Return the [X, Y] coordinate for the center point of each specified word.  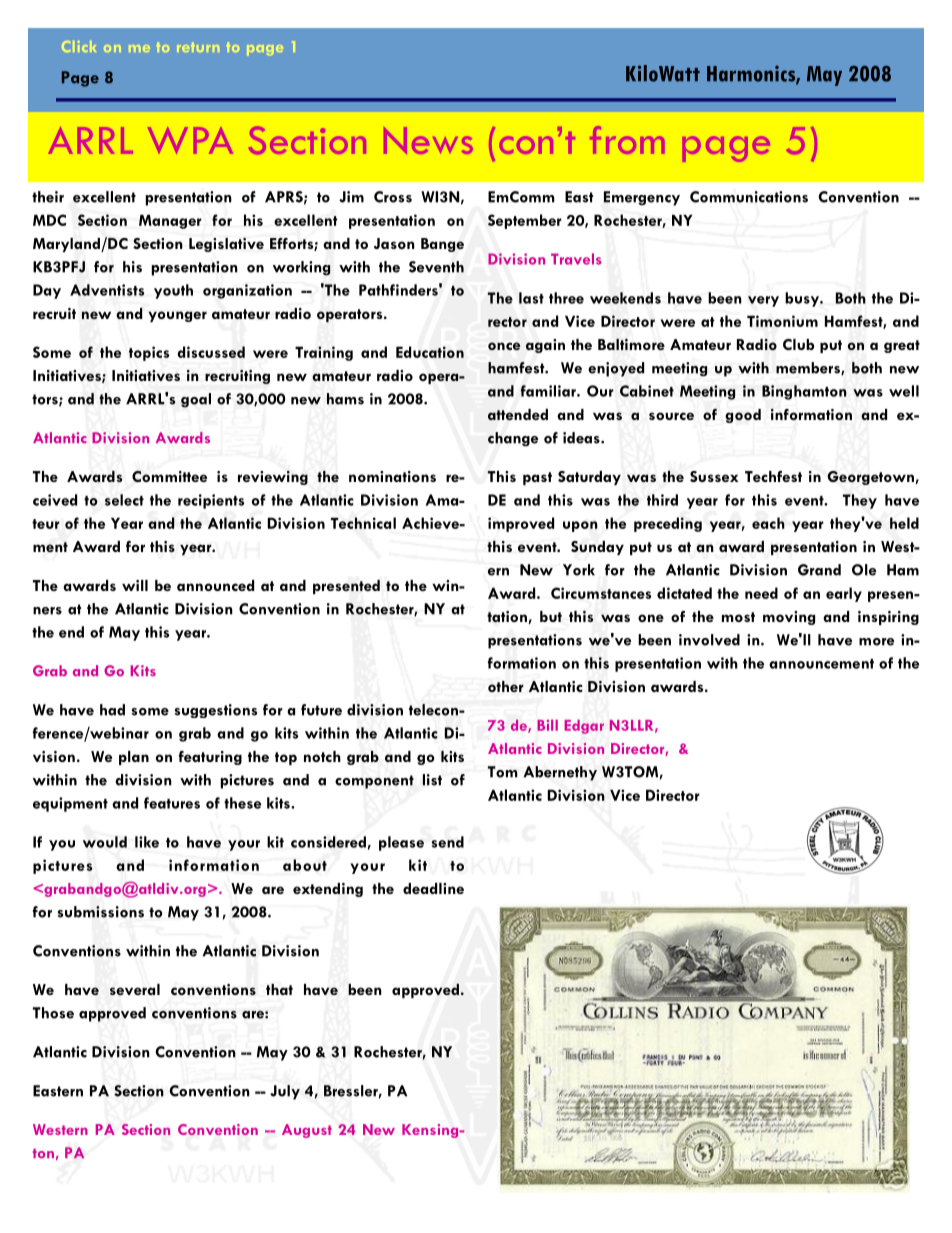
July [285, 1092]
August [307, 1131]
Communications [749, 197]
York [579, 570]
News [428, 140]
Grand [819, 570]
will [135, 585]
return [198, 47]
